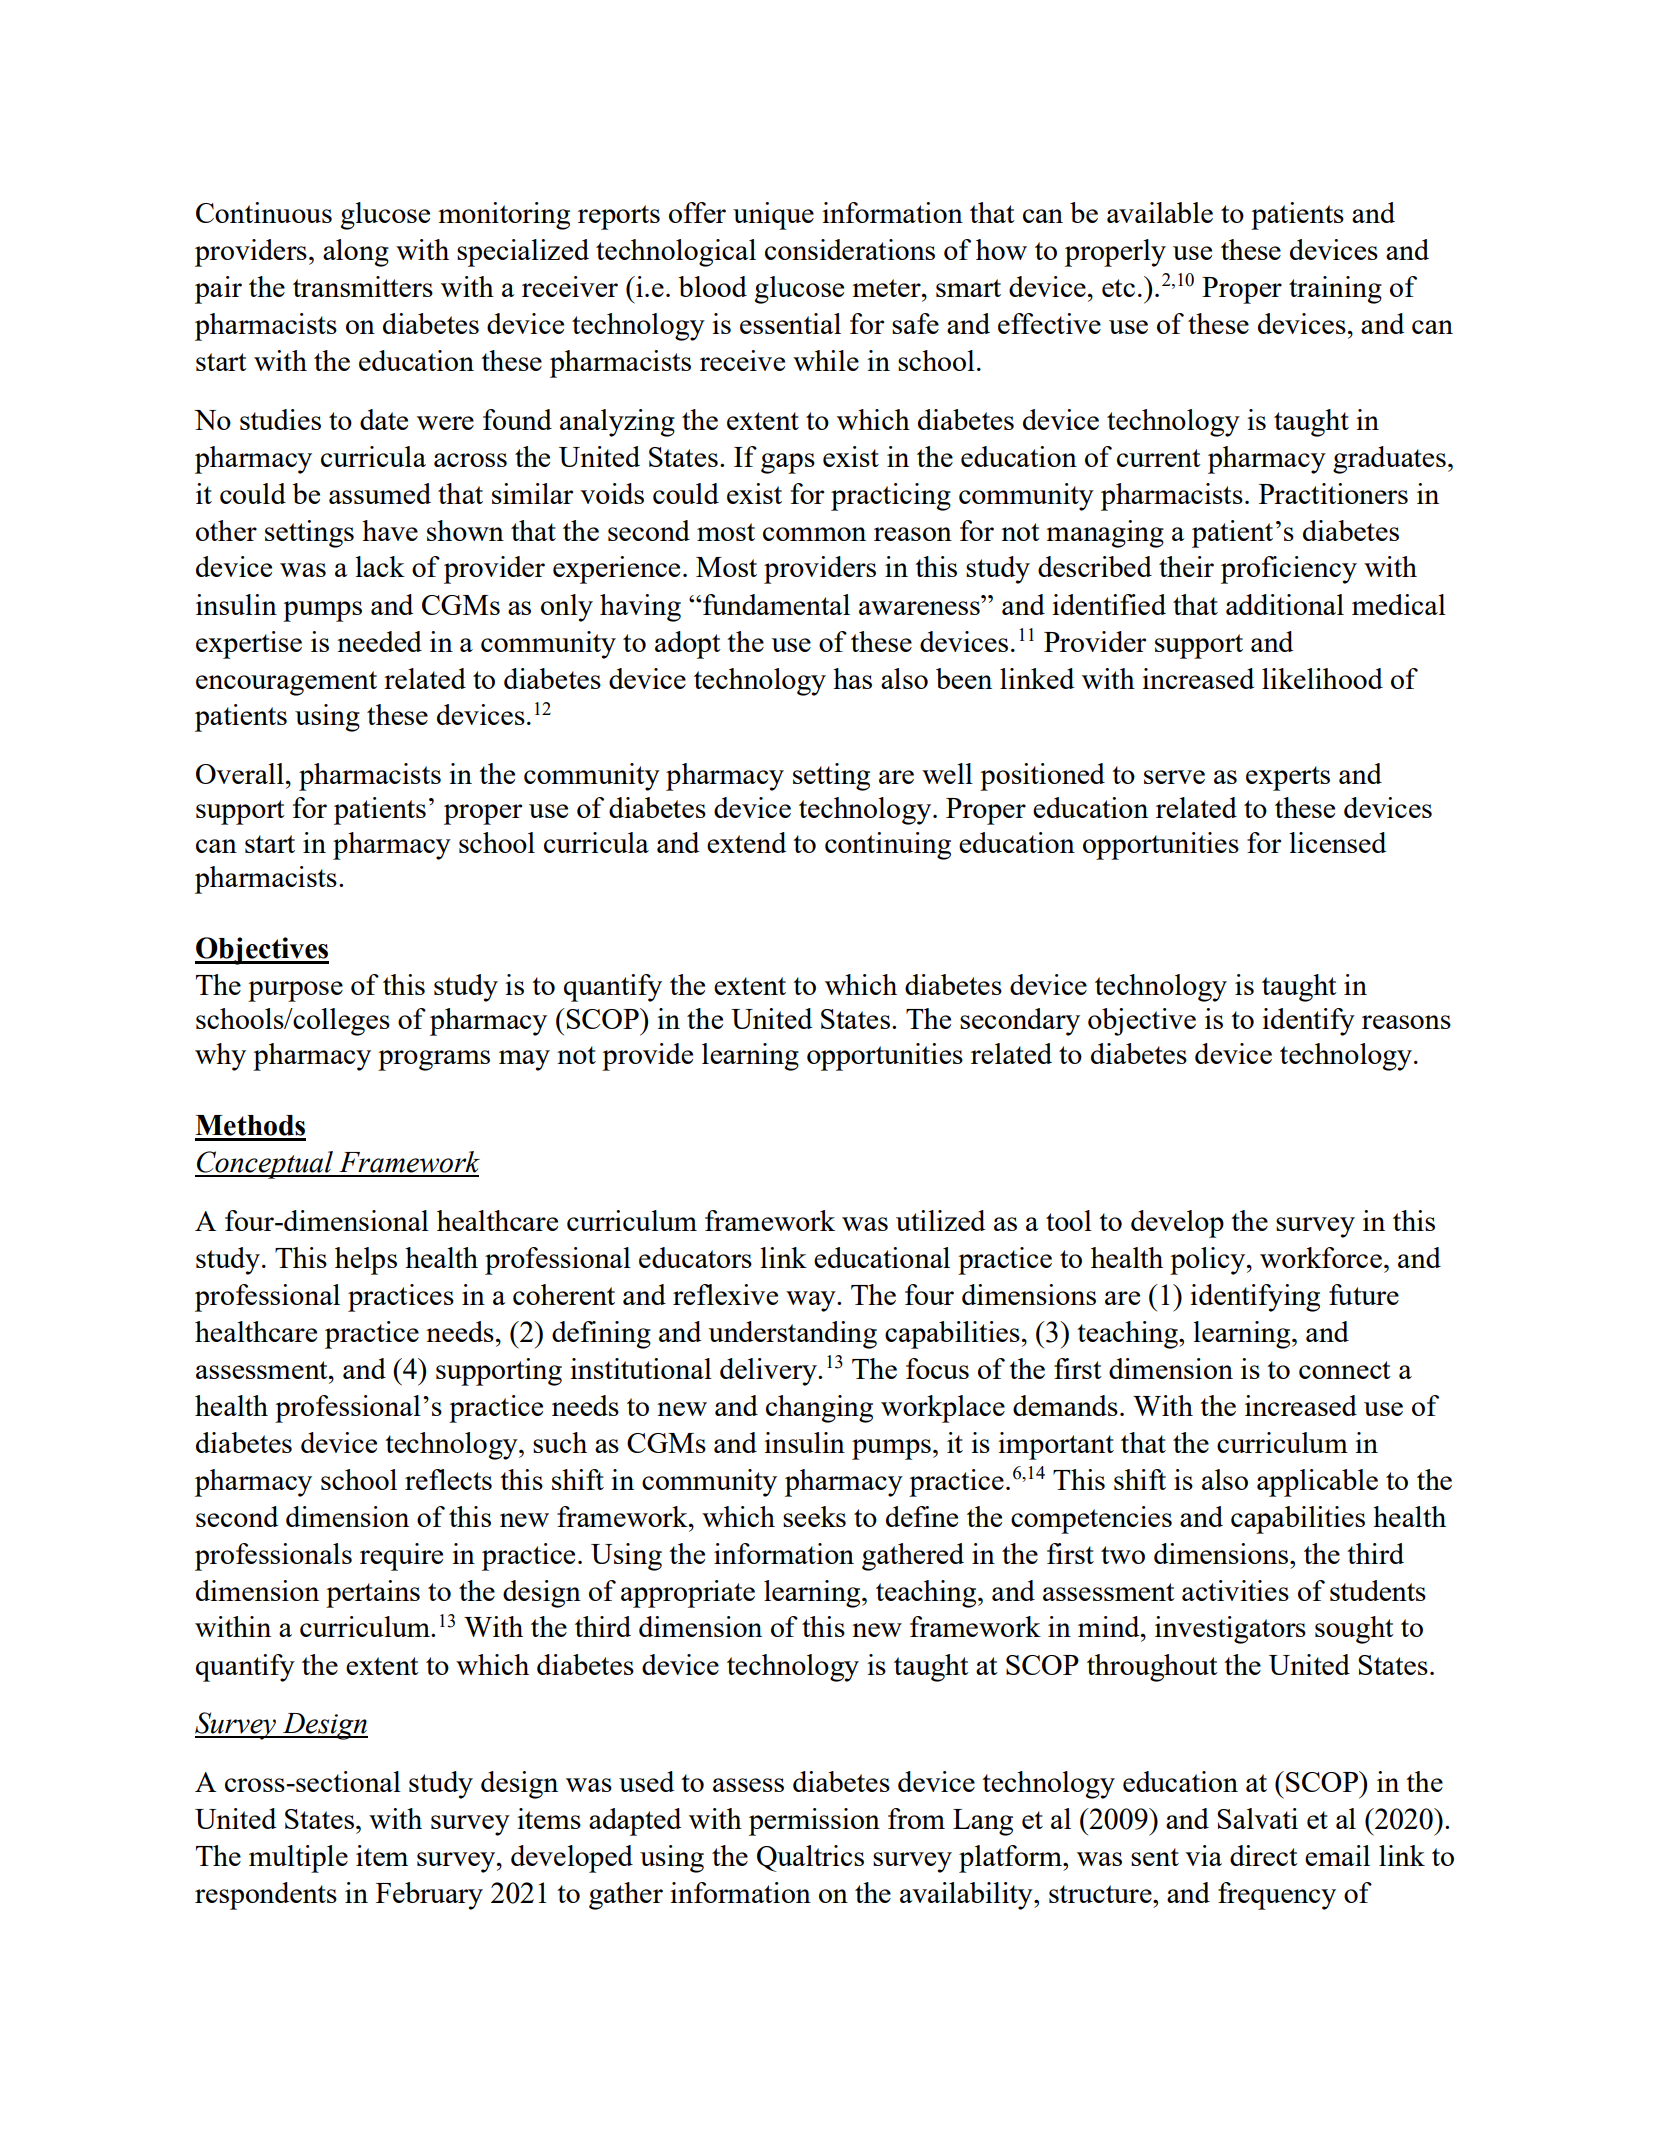 The image size is (1658, 2146). Describe the element at coordinates (356, 253) in the page. I see `along` at that location.
